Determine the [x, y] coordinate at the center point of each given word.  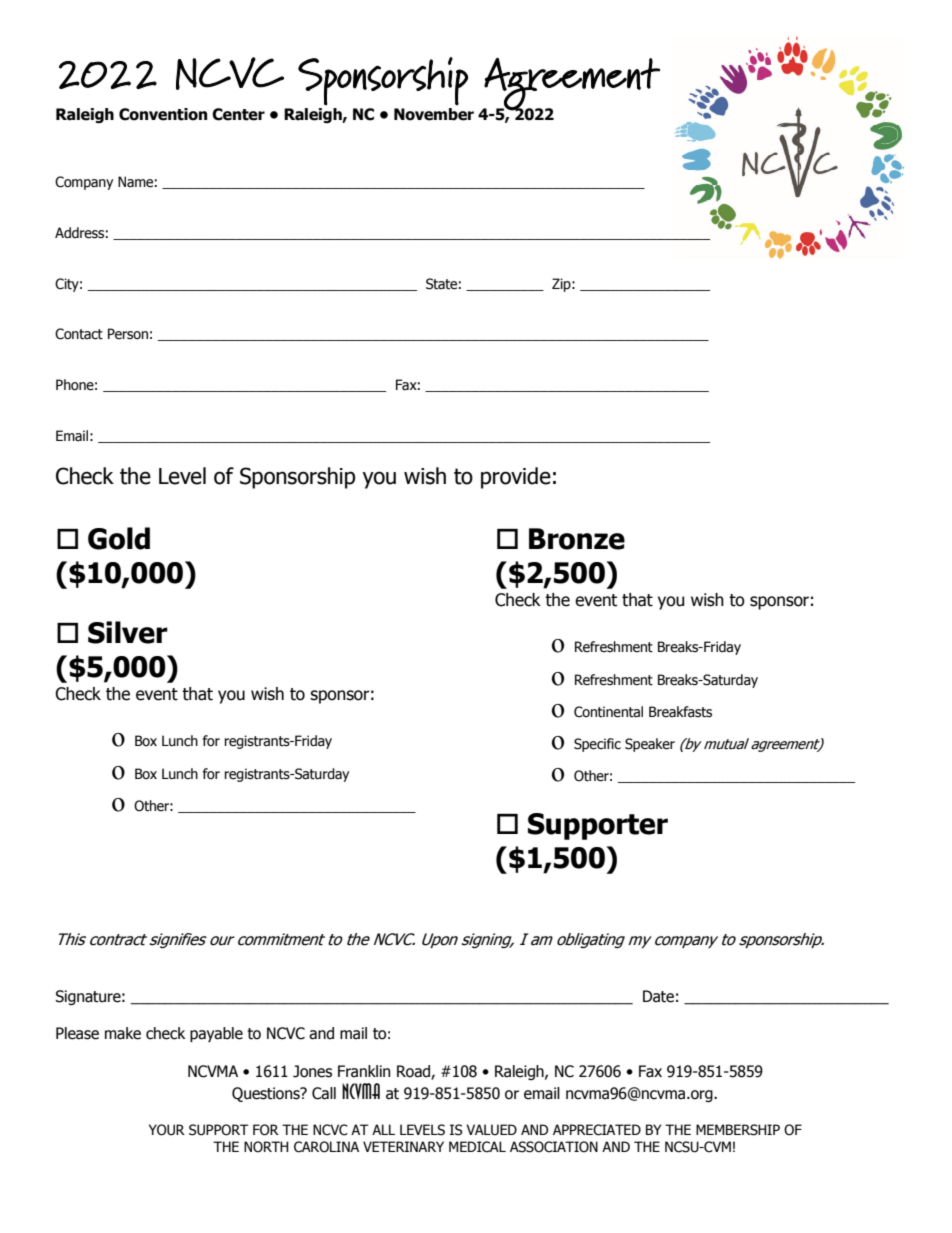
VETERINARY [403, 1146]
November [434, 114]
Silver [128, 632]
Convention [163, 114]
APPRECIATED [597, 1130]
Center [238, 114]
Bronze [577, 539]
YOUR [167, 1130]
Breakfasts [680, 712]
